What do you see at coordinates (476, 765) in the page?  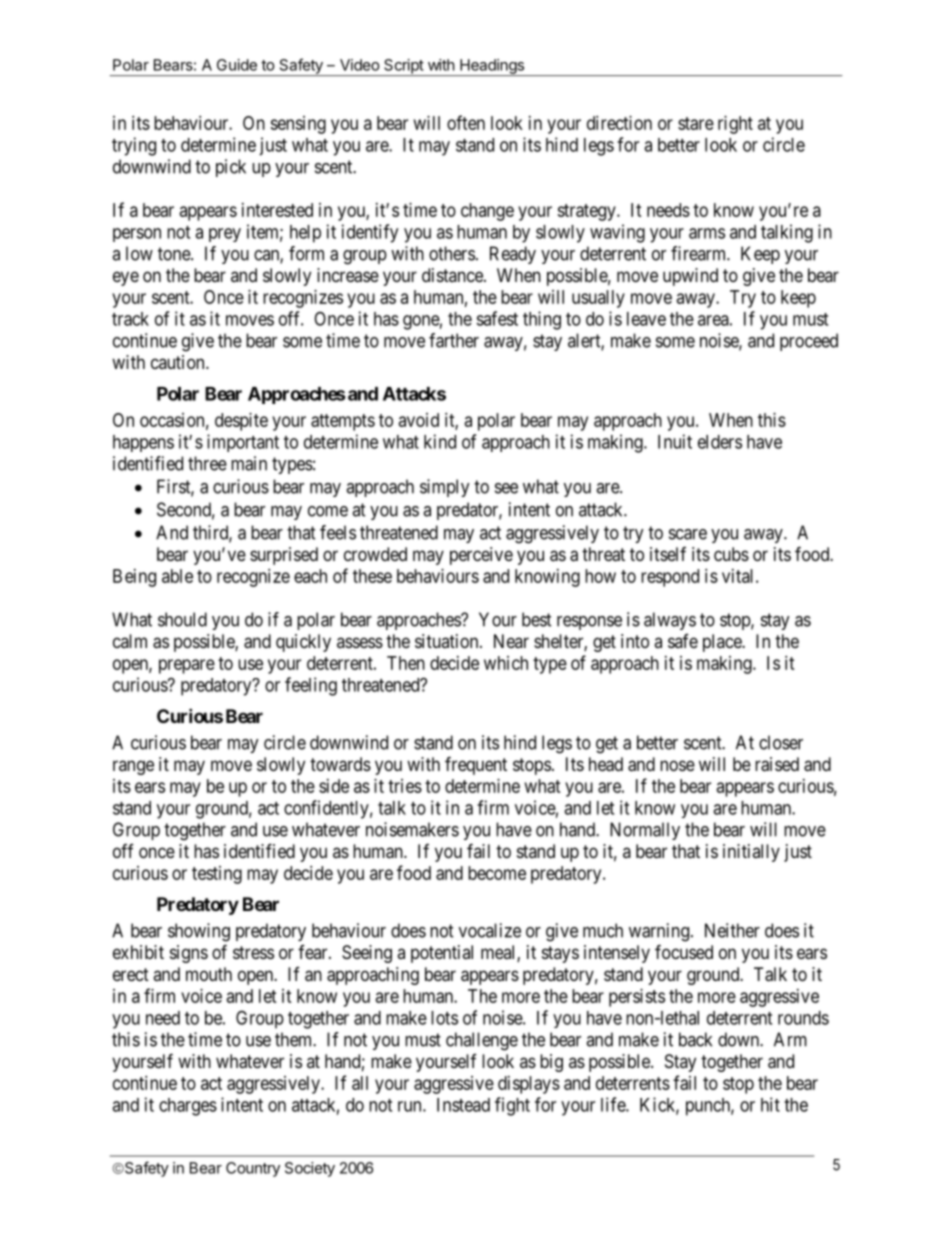 I see `frequent` at bounding box center [476, 765].
